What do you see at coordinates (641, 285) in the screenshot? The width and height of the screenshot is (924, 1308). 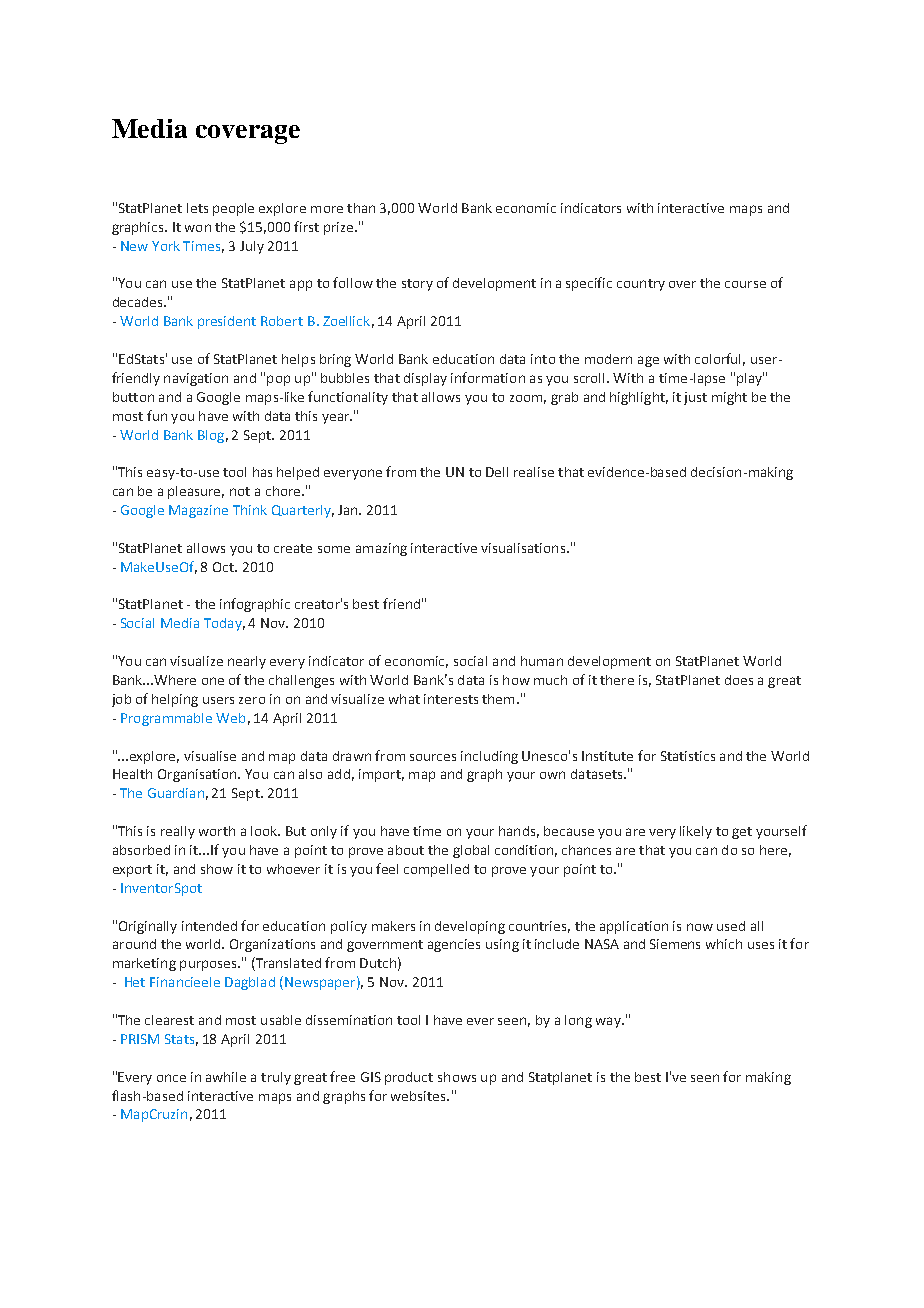 I see `country` at bounding box center [641, 285].
